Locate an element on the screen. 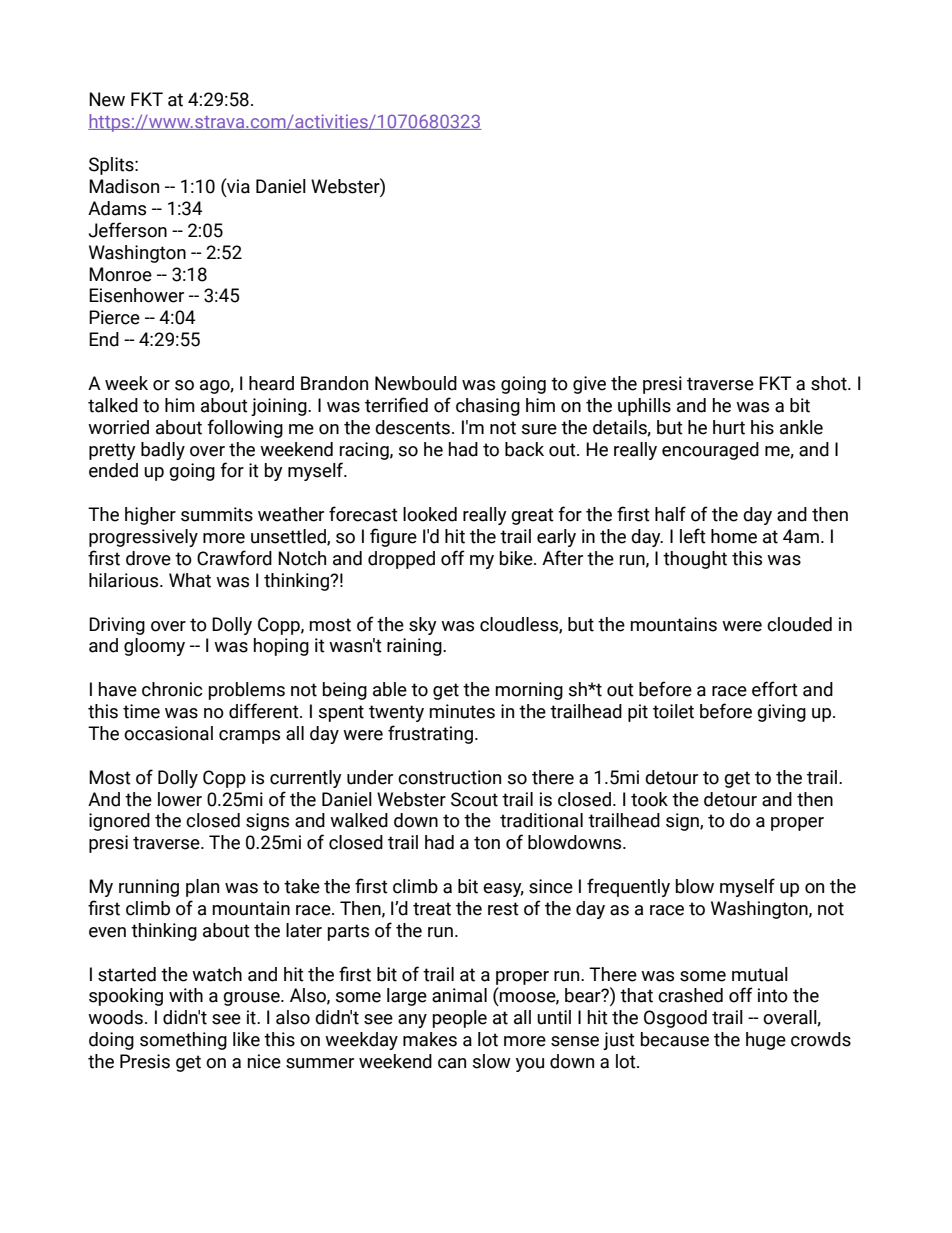  looked is located at coordinates (430, 514).
